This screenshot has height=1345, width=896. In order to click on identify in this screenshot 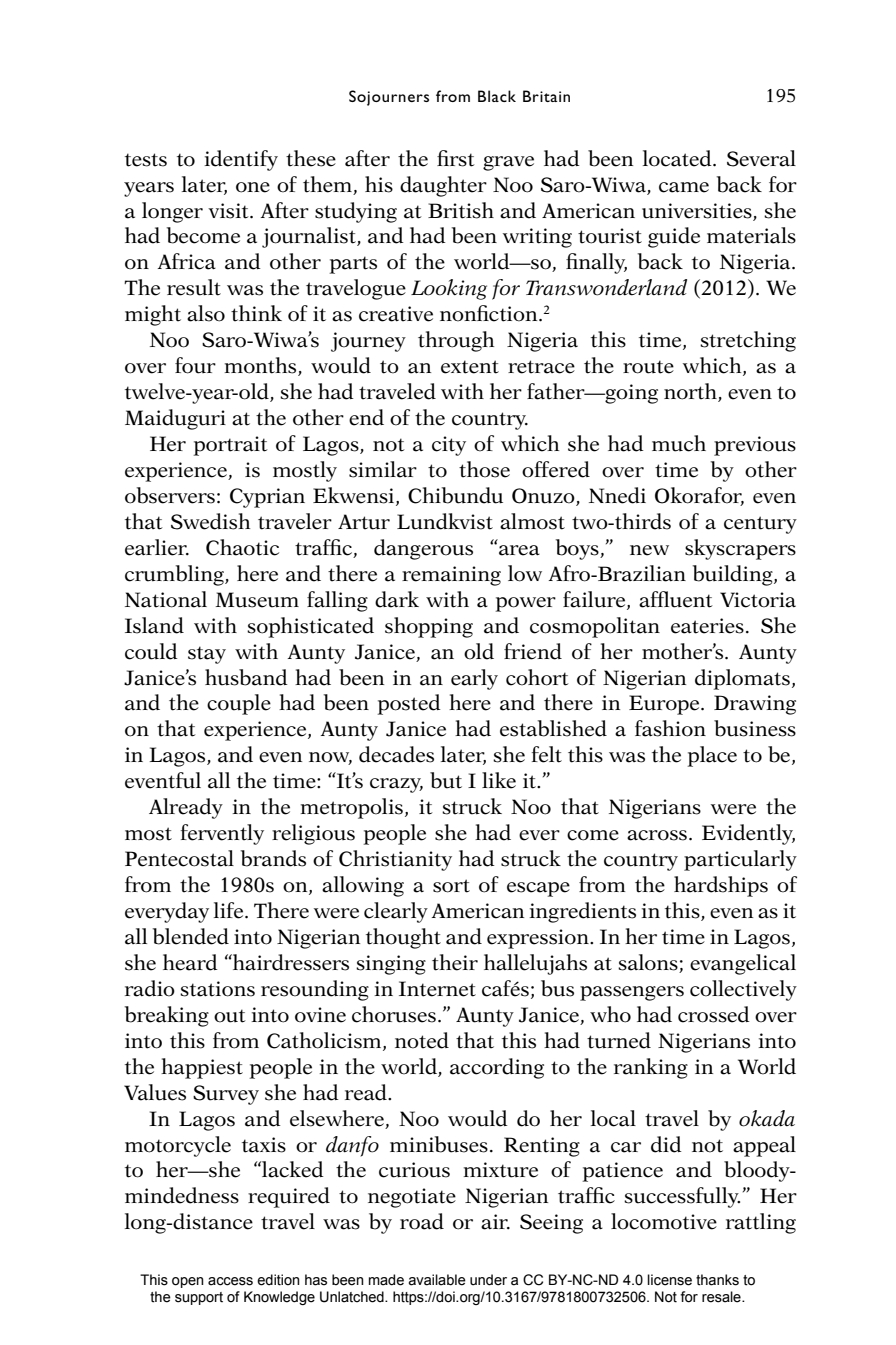, I will do `click(241, 160)`.
